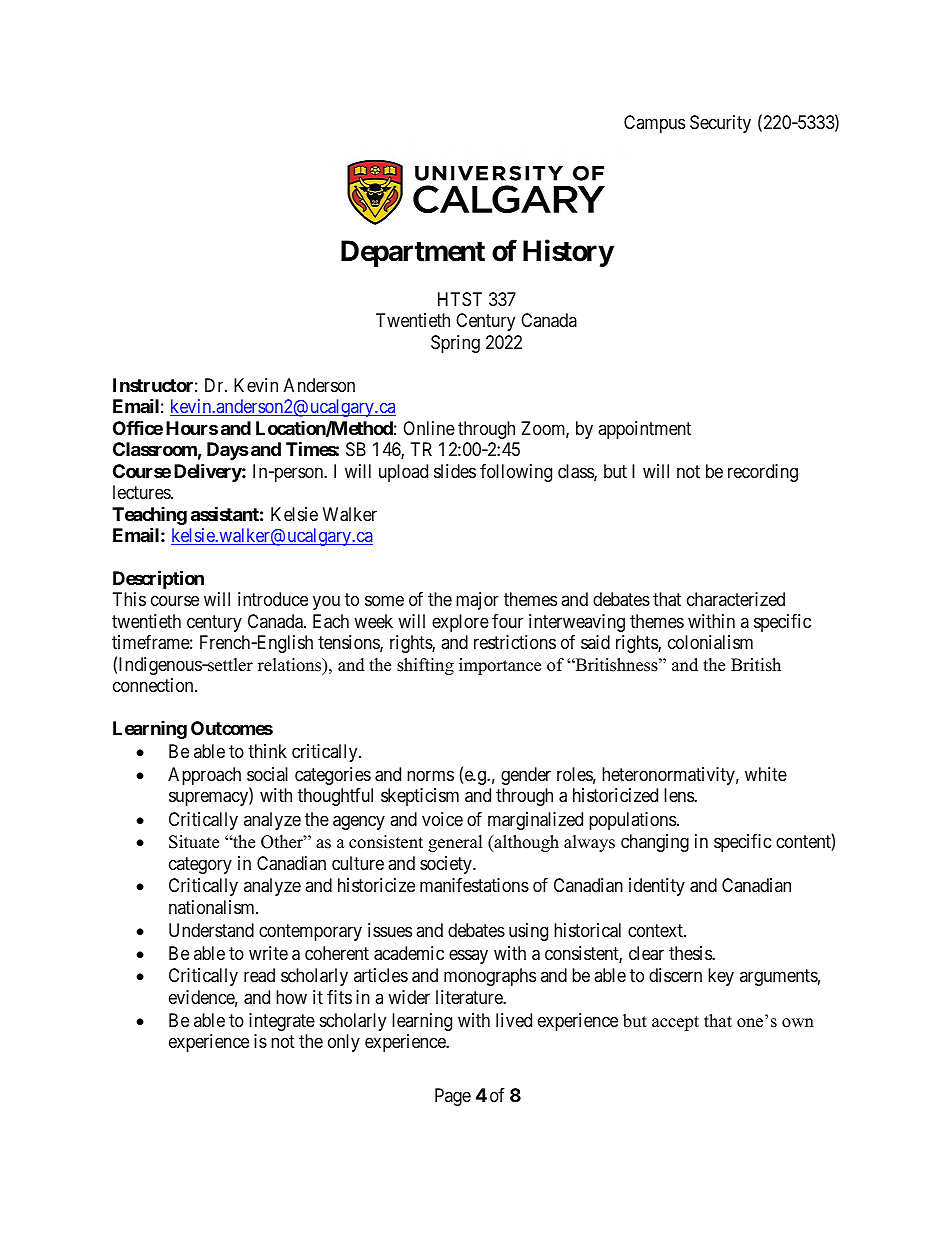  Describe the element at coordinates (675, 1023) in the document. I see `accept` at that location.
